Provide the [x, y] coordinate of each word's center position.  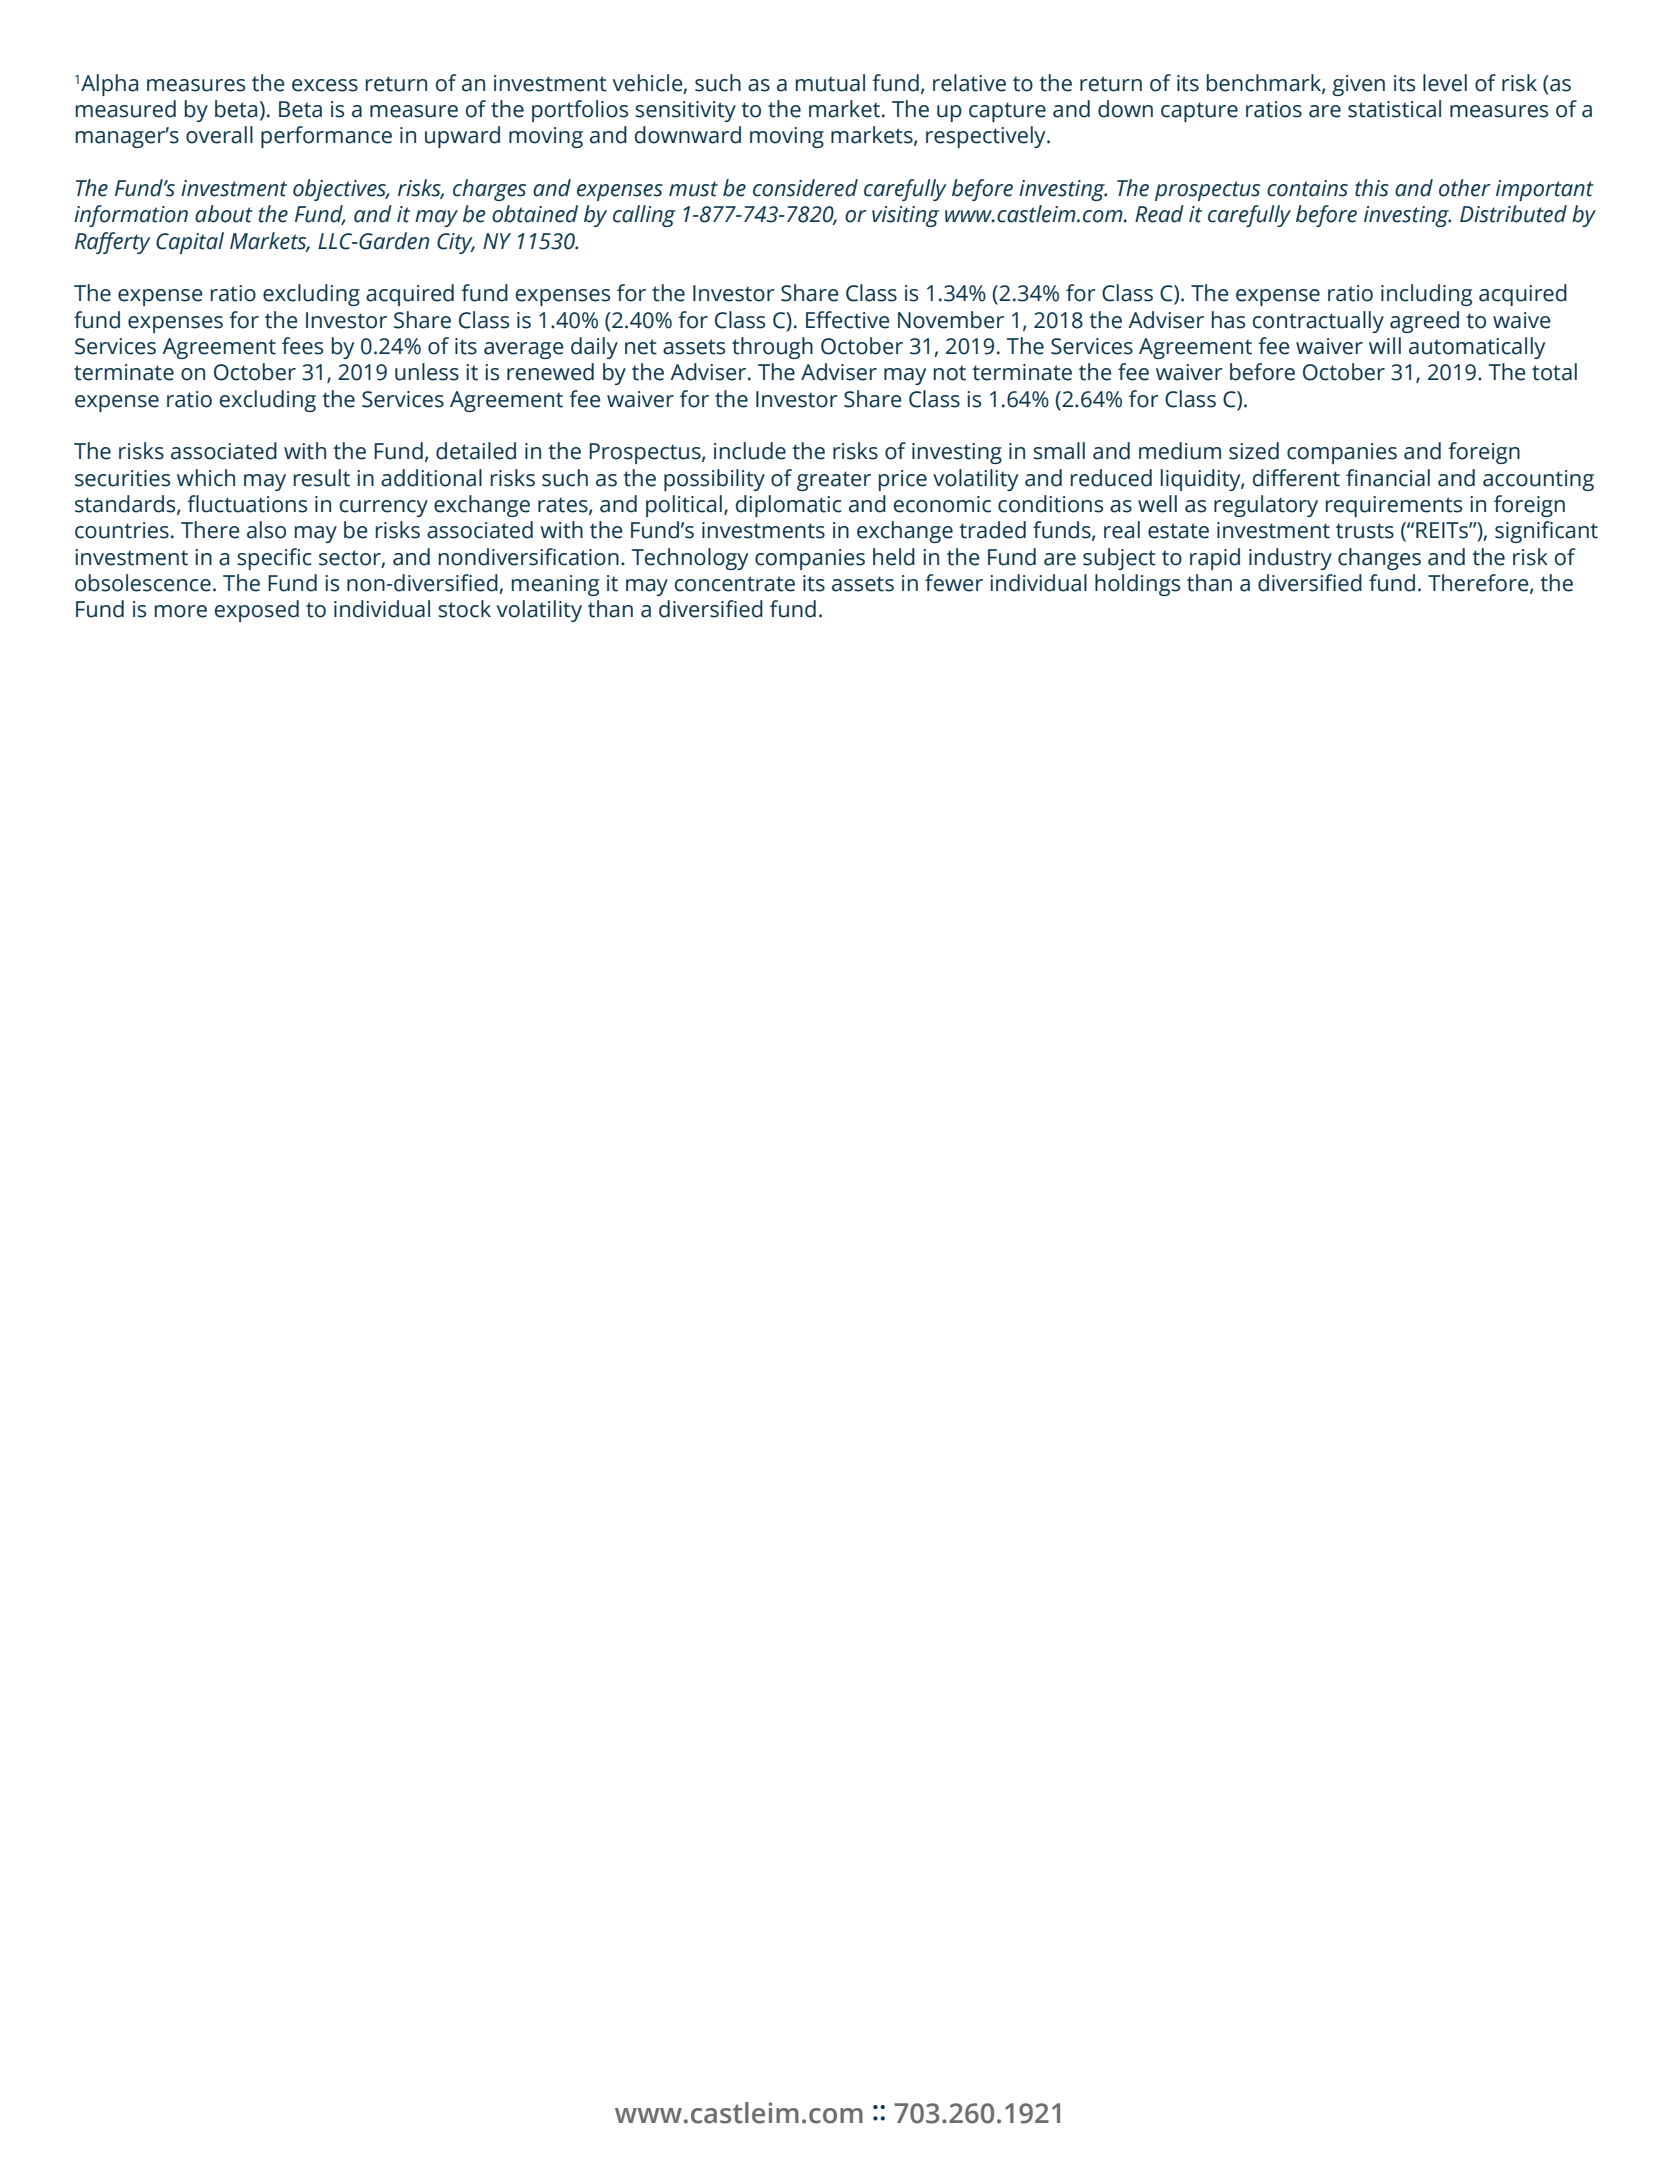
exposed [257, 611]
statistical [1394, 109]
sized [1254, 451]
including [1426, 295]
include [750, 451]
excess [325, 85]
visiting [905, 216]
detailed [476, 451]
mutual [830, 83]
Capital [190, 243]
